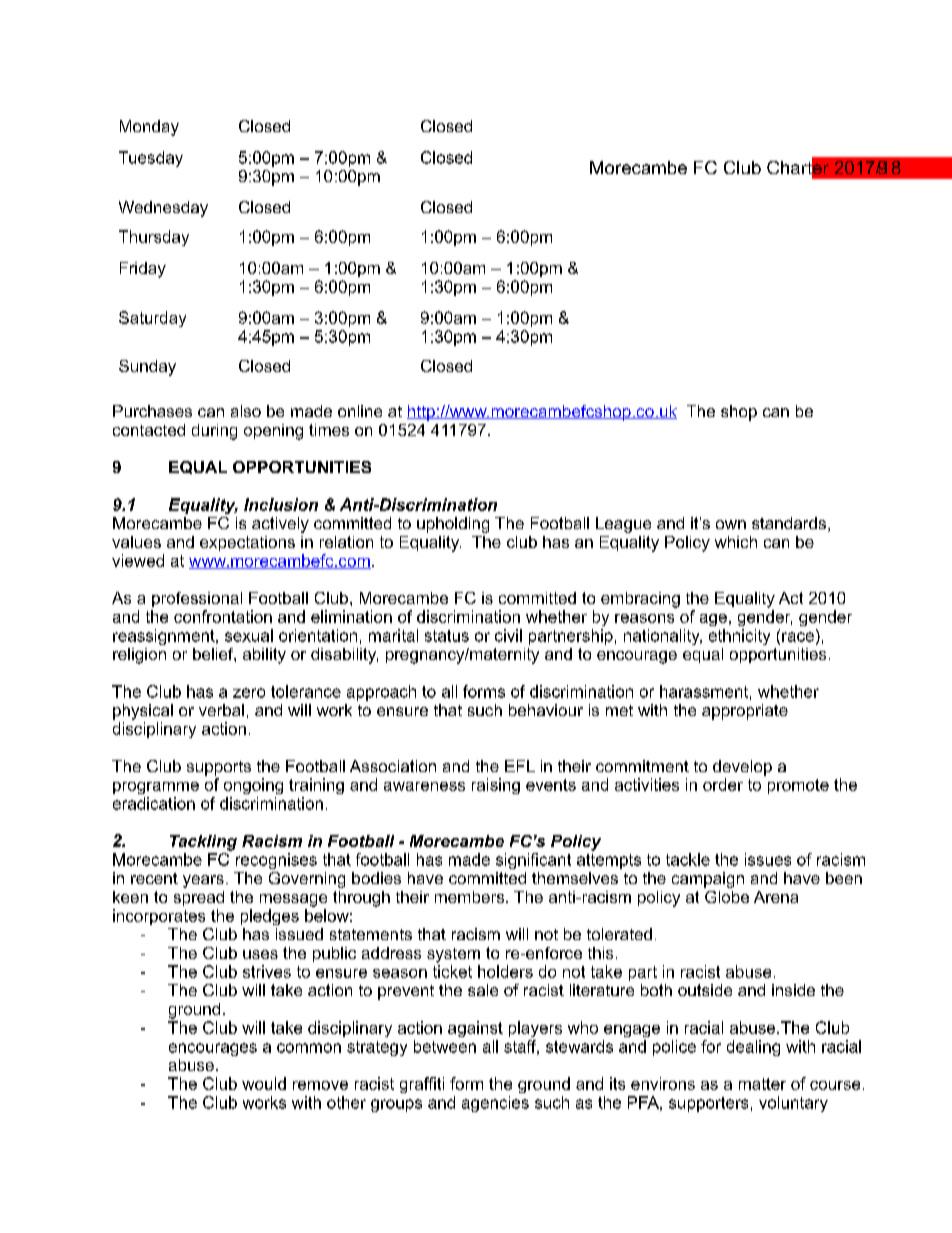 This image has width=952, height=1233. I want to click on also, so click(246, 411).
